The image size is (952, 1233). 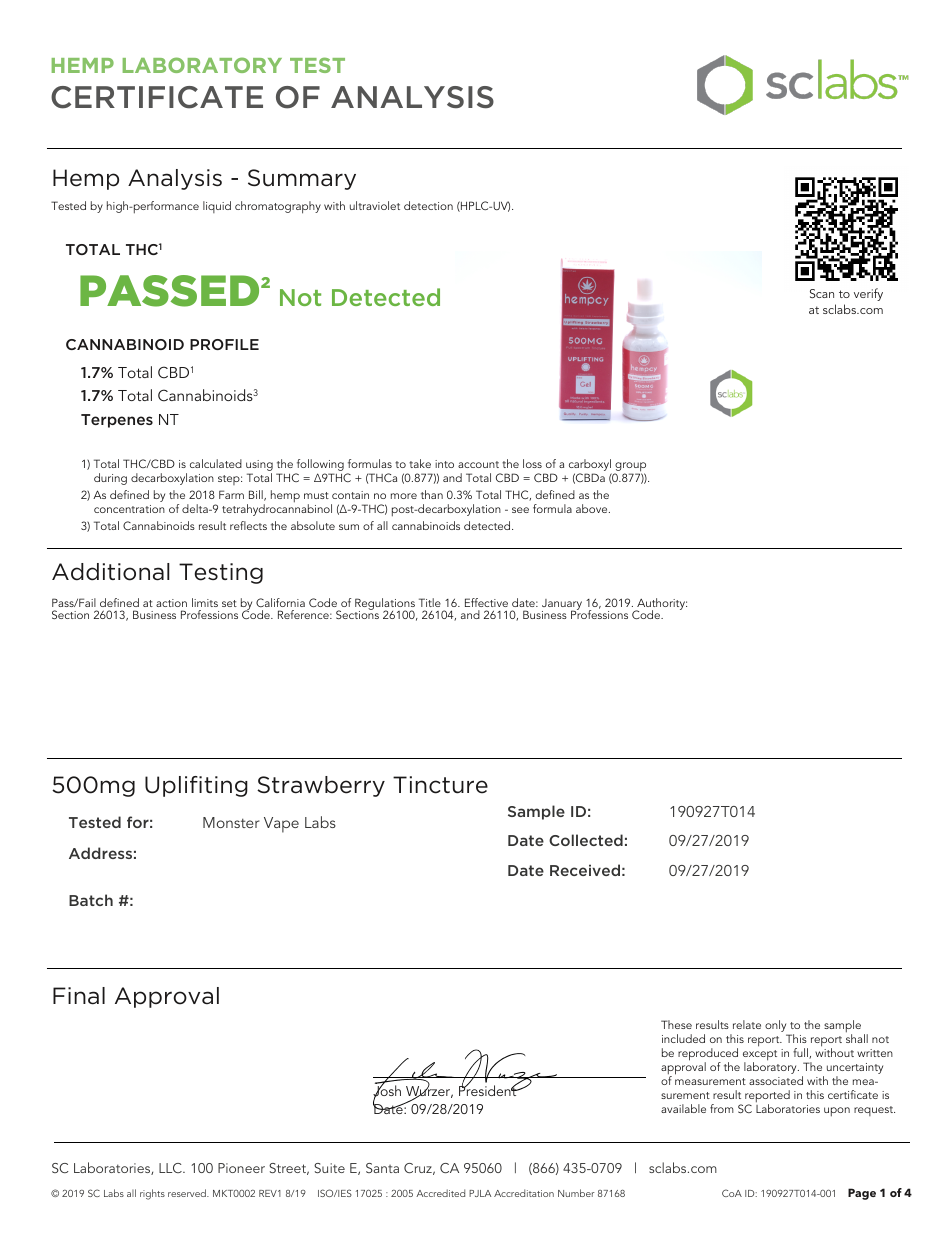 I want to click on Tincture, so click(x=440, y=785).
